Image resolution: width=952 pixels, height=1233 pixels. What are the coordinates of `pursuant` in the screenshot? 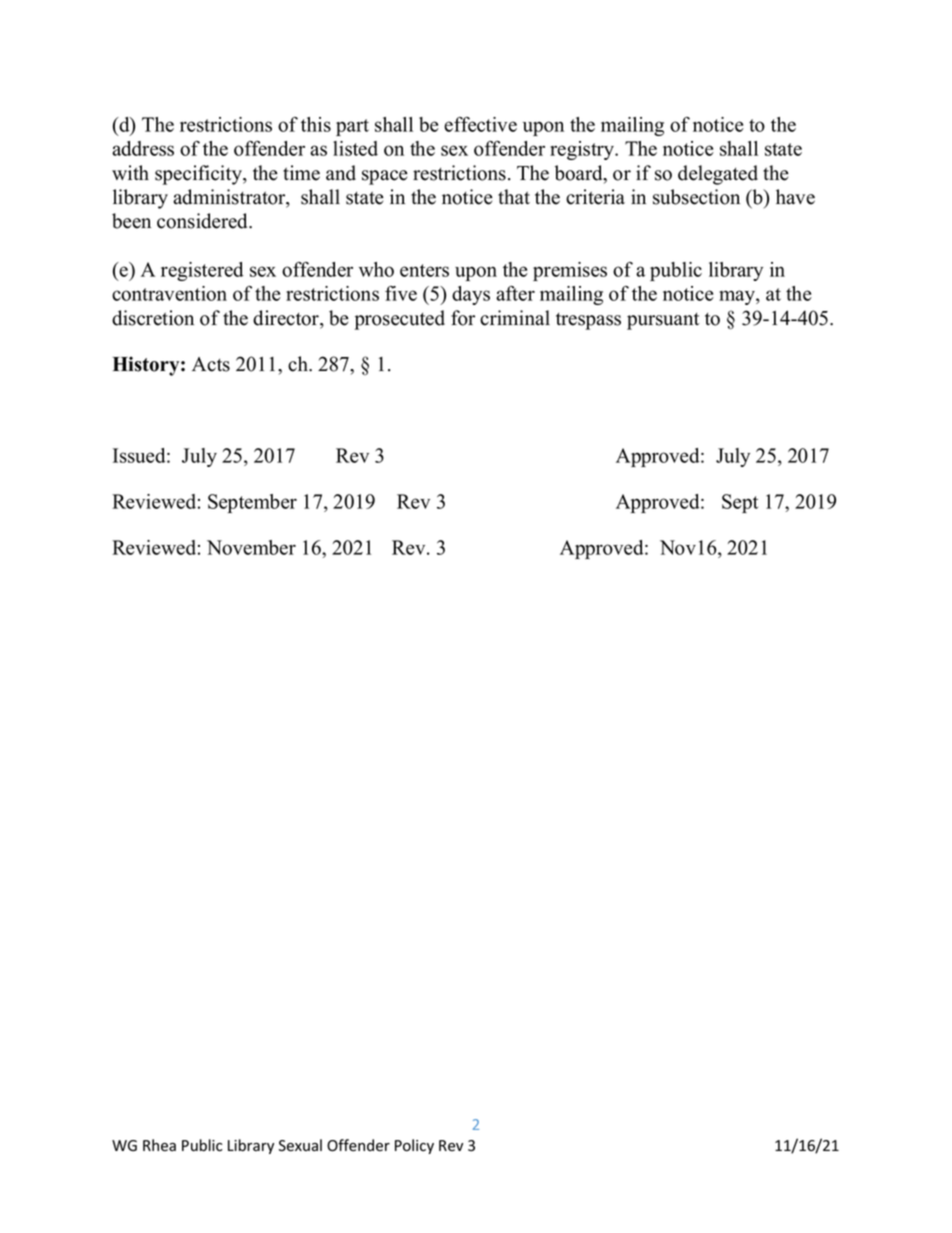 It's located at (663, 321).
